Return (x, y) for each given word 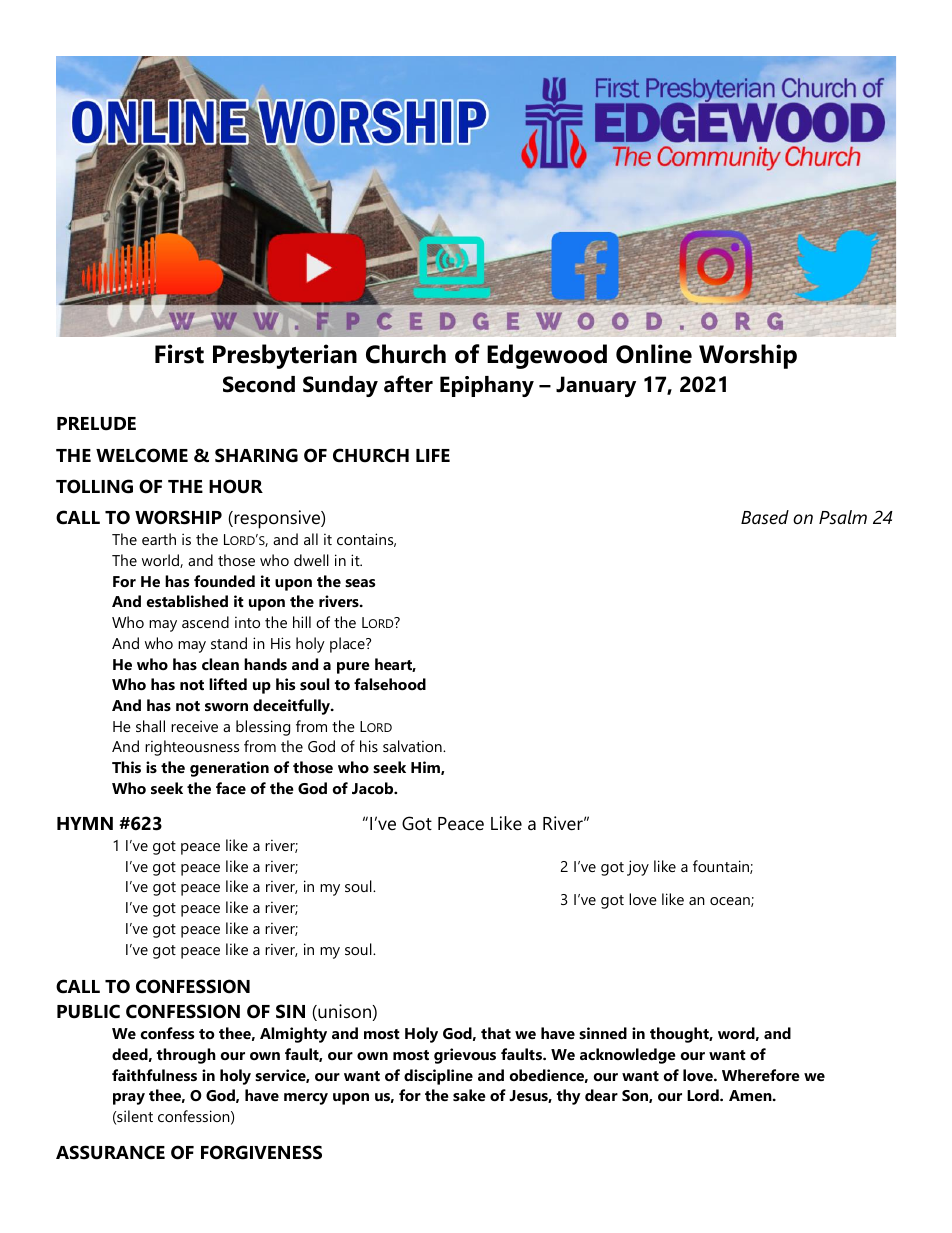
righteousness (192, 748)
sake (469, 1095)
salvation (413, 746)
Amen (751, 1095)
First (179, 354)
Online (654, 354)
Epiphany (487, 386)
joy (638, 868)
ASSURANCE (110, 1152)
